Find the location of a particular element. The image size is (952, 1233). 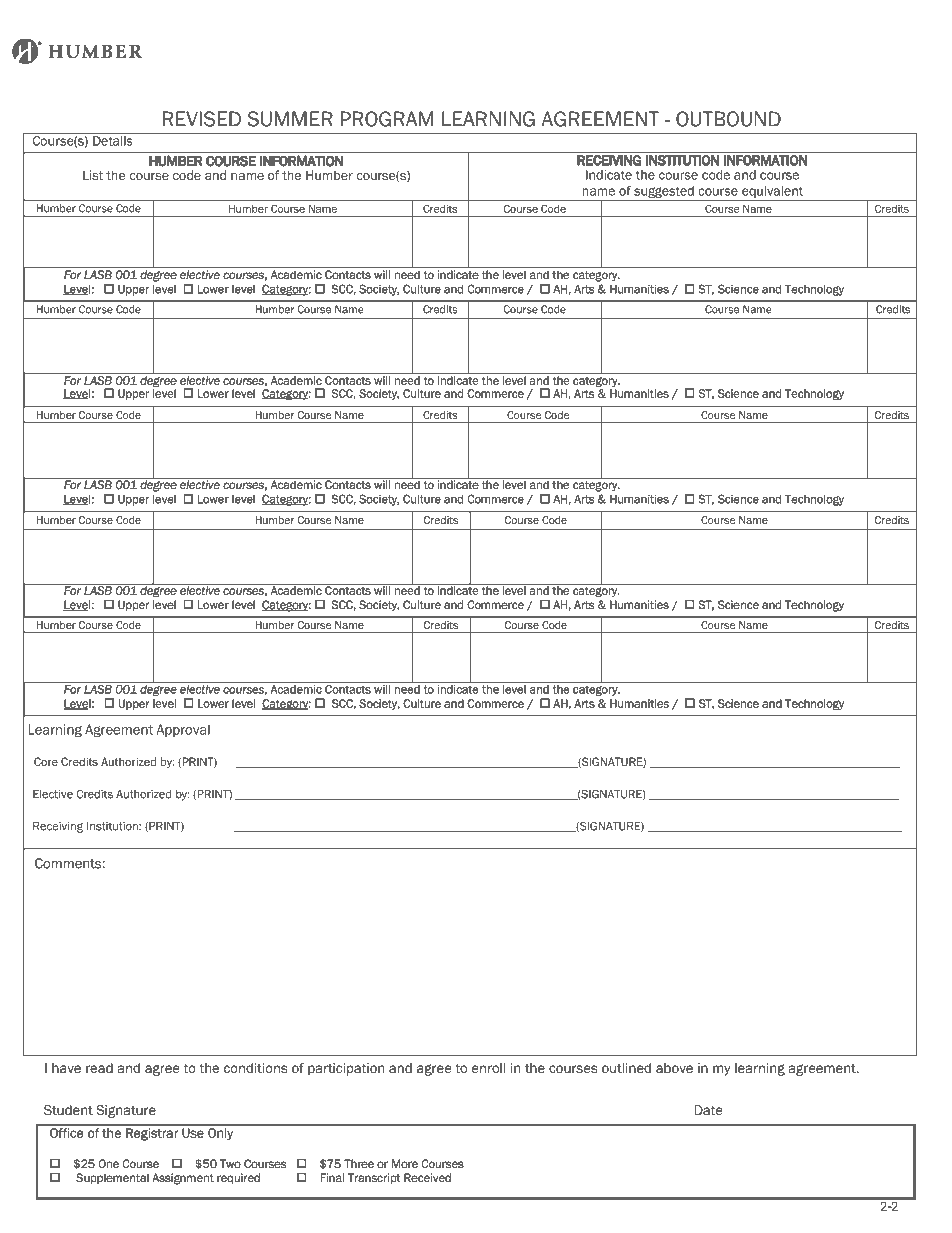

OUTBOUND is located at coordinates (728, 119).
